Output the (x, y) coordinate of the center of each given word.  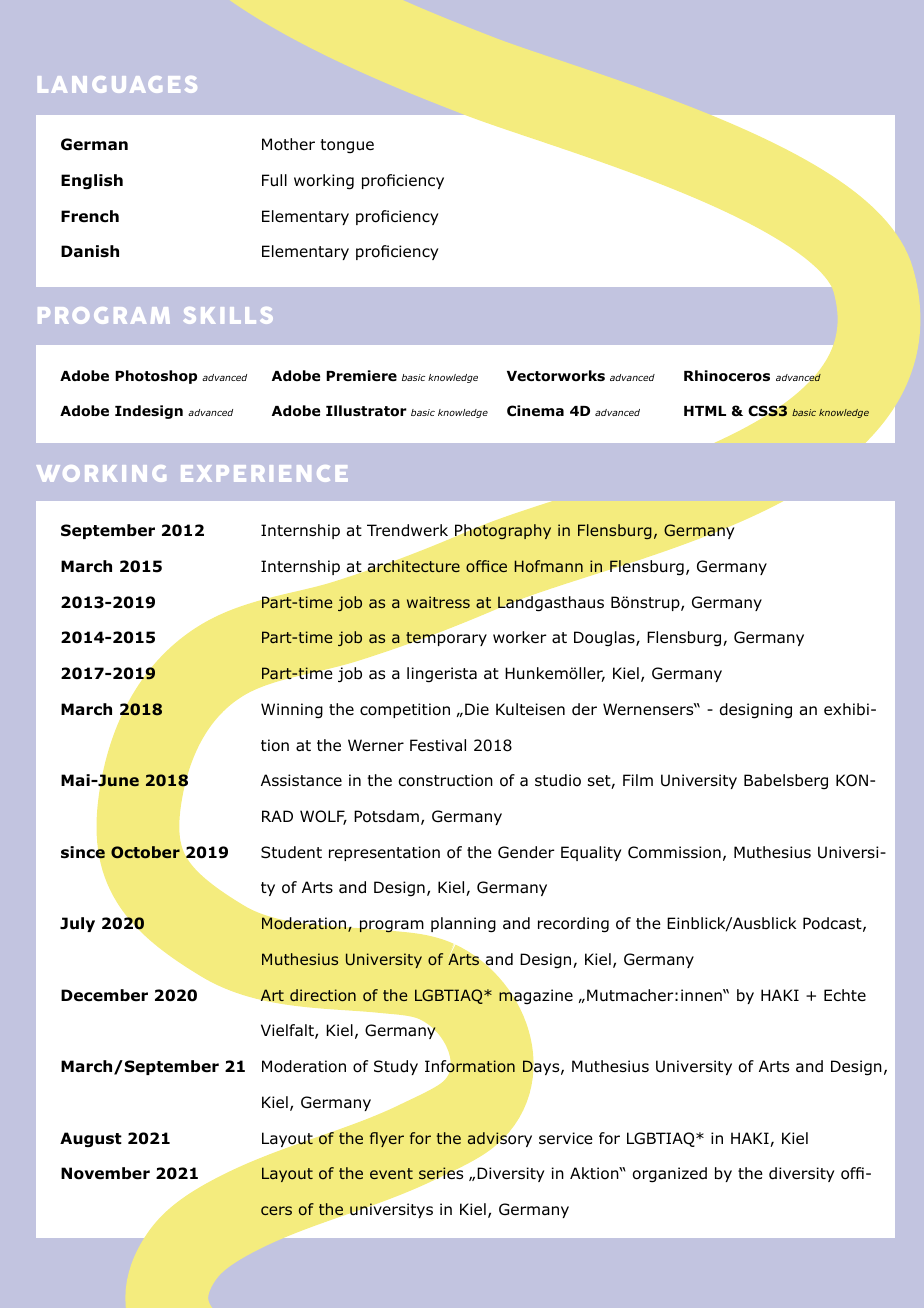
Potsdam (386, 816)
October (145, 852)
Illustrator (366, 411)
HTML (705, 411)
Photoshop (156, 377)
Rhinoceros (727, 376)
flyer (387, 1139)
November (105, 1173)
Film (638, 780)
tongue (347, 146)
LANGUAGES (117, 84)
